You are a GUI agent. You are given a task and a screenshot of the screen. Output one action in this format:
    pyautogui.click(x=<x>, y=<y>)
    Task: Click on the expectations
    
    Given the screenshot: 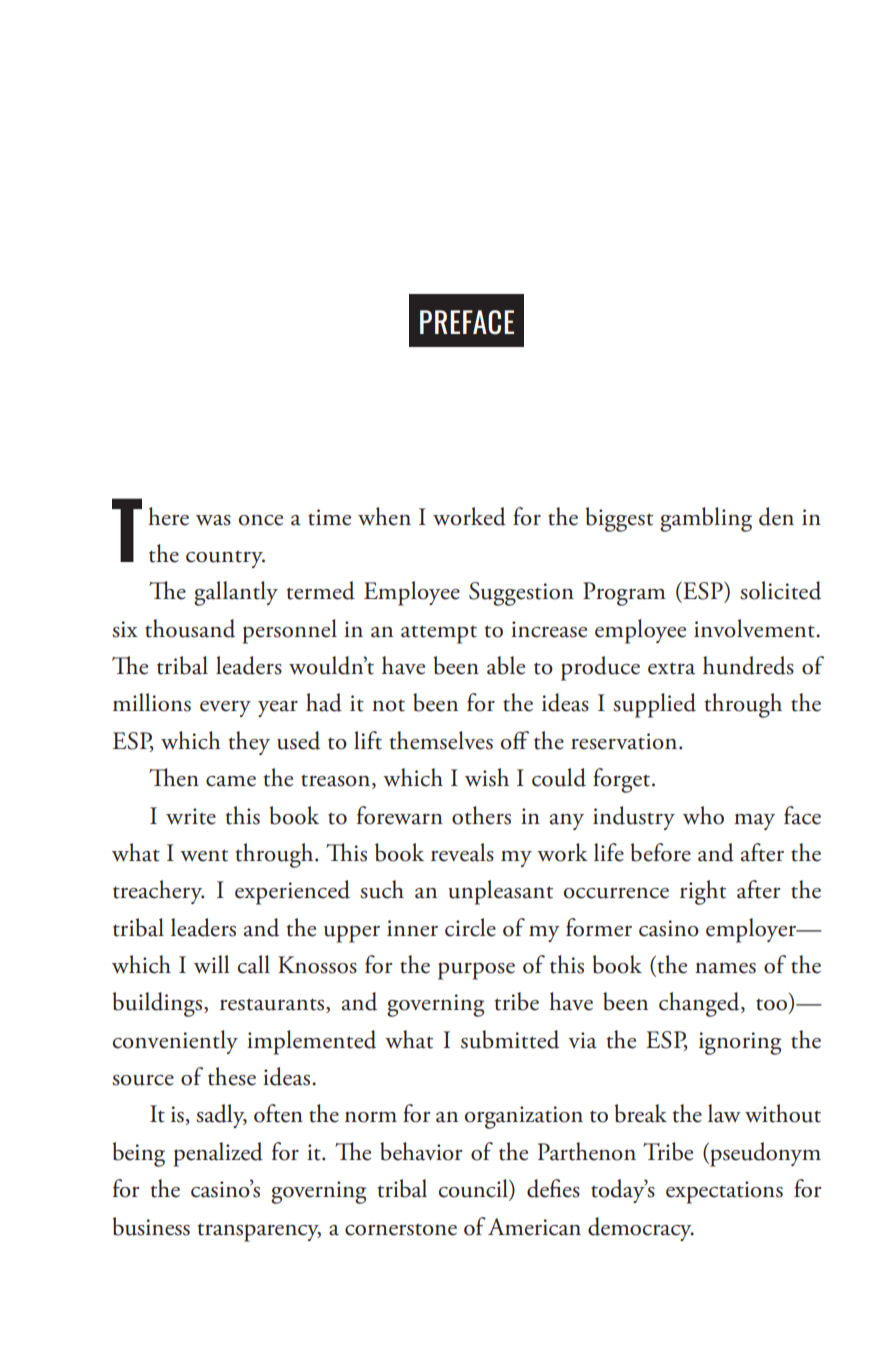 What is the action you would take?
    pyautogui.click(x=724, y=1192)
